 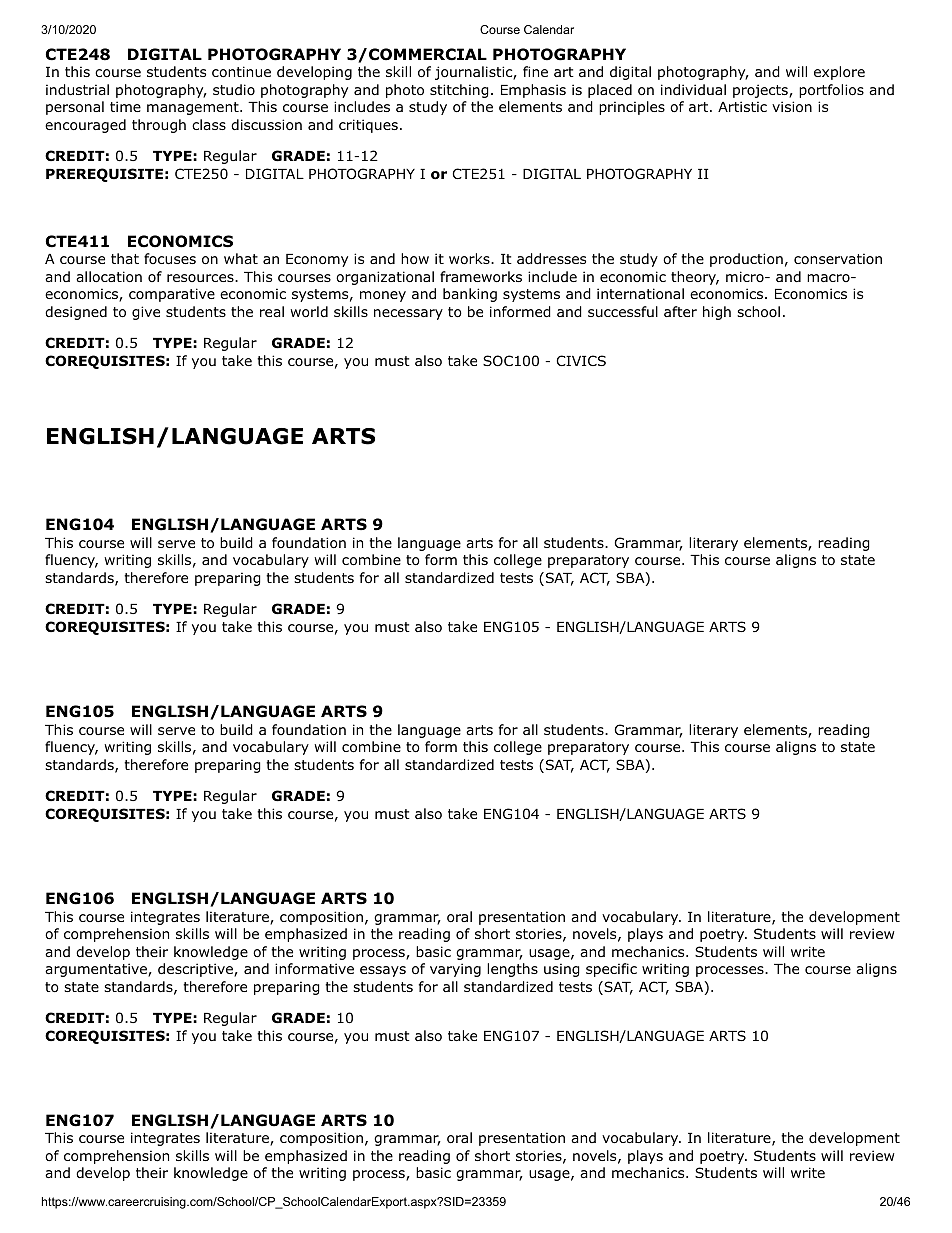 I want to click on argumentative, so click(x=97, y=970).
